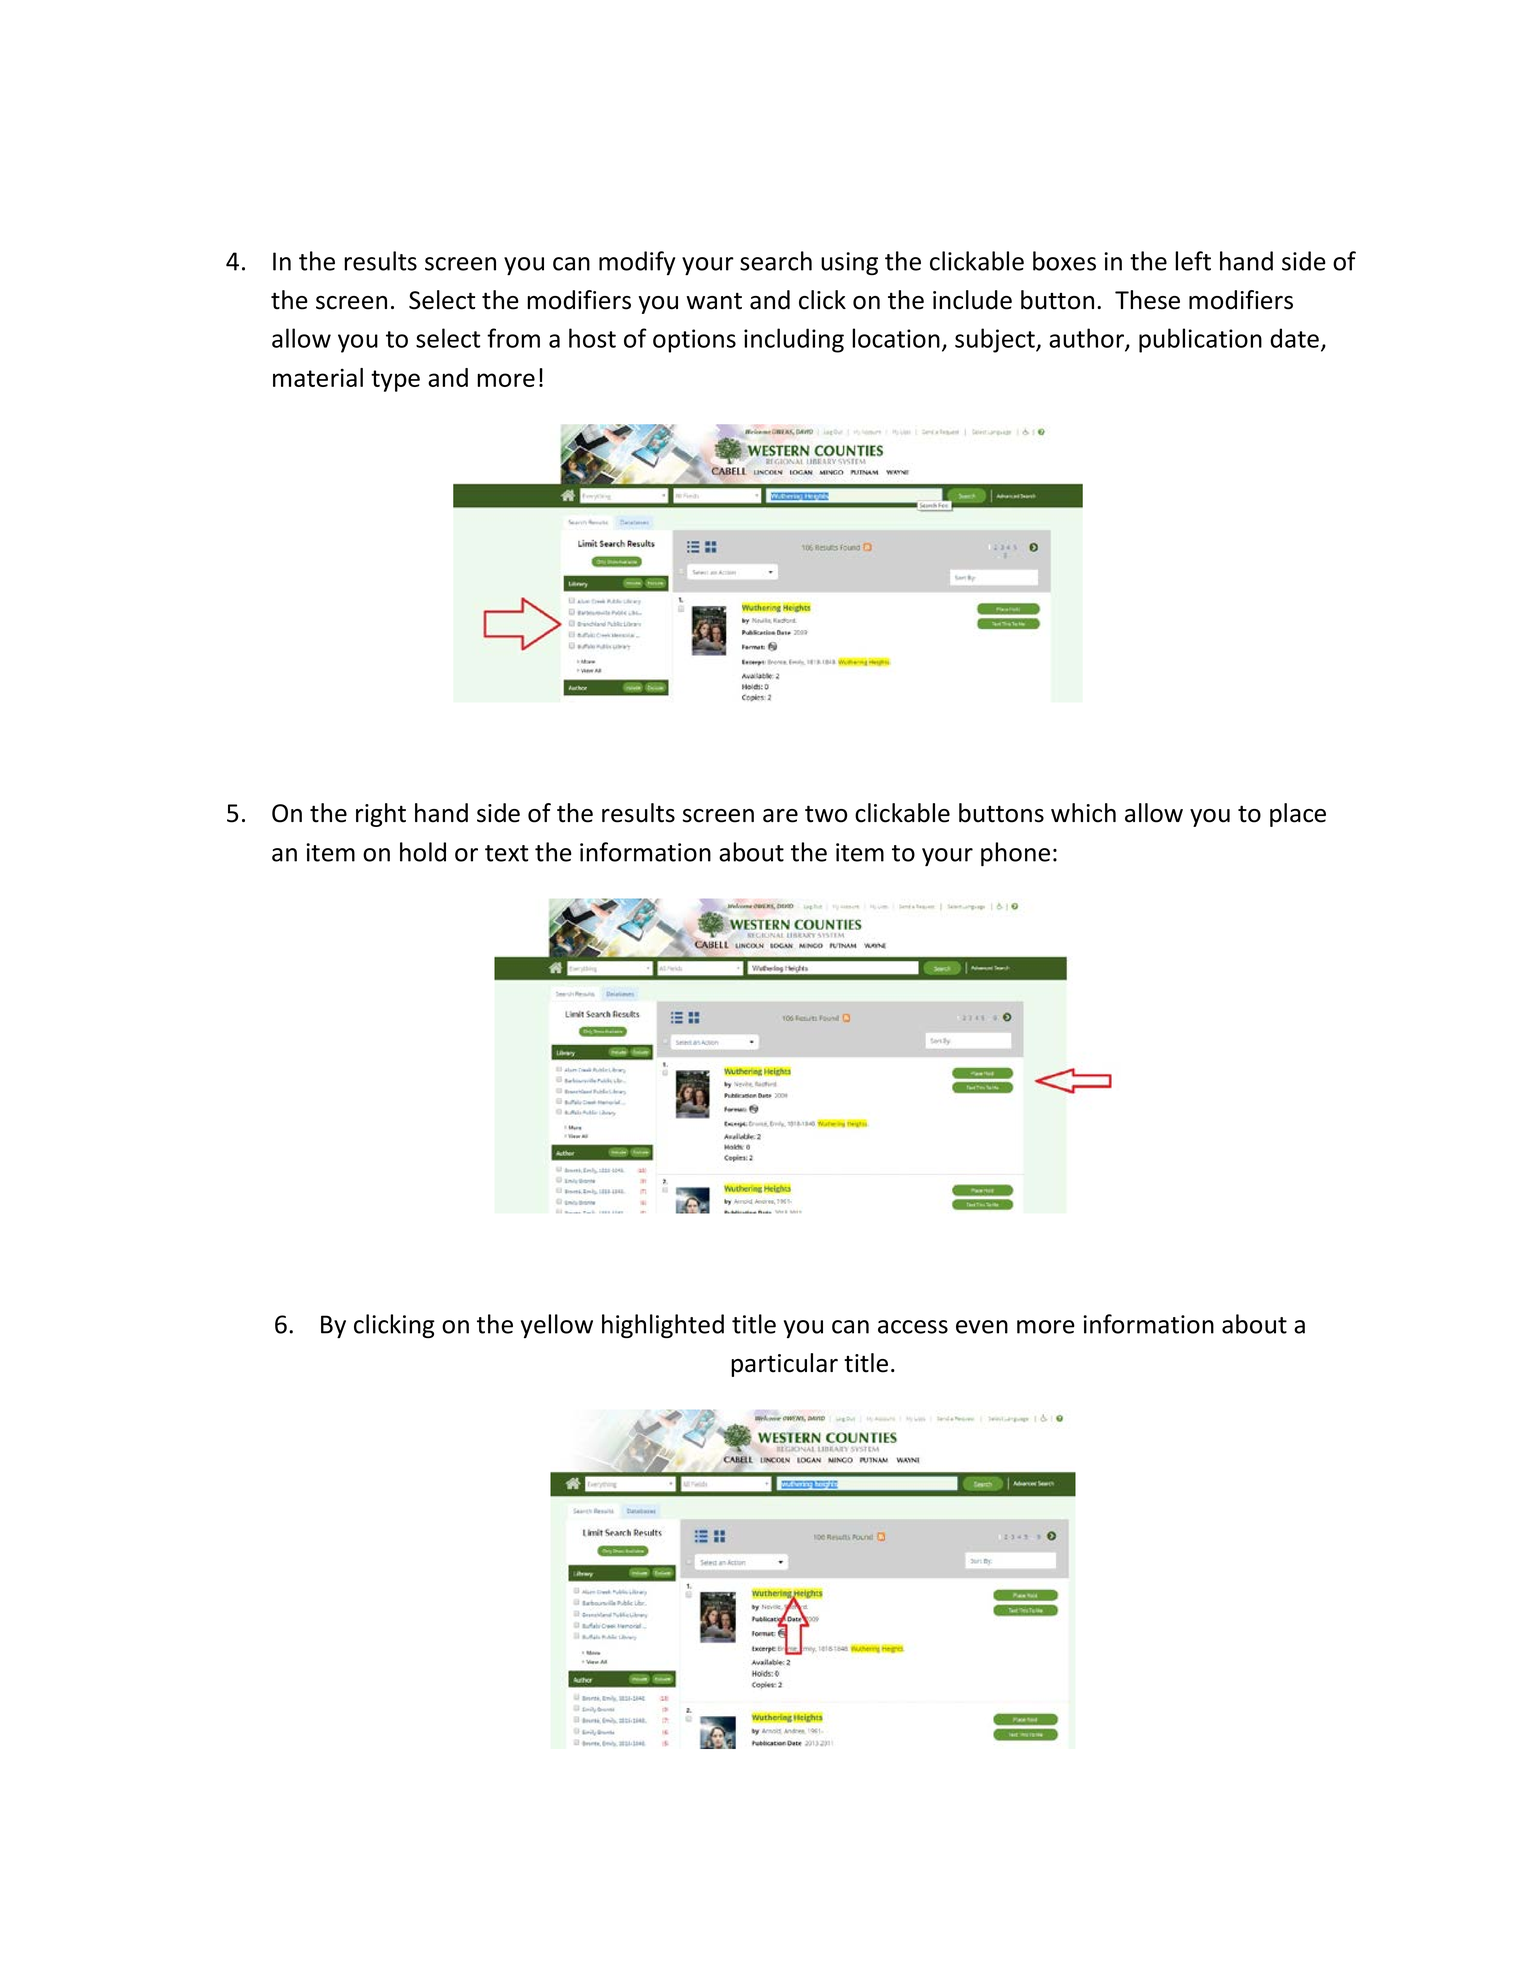 This screenshot has width=1536, height=1987. What do you see at coordinates (557, 1326) in the screenshot?
I see `yellow` at bounding box center [557, 1326].
